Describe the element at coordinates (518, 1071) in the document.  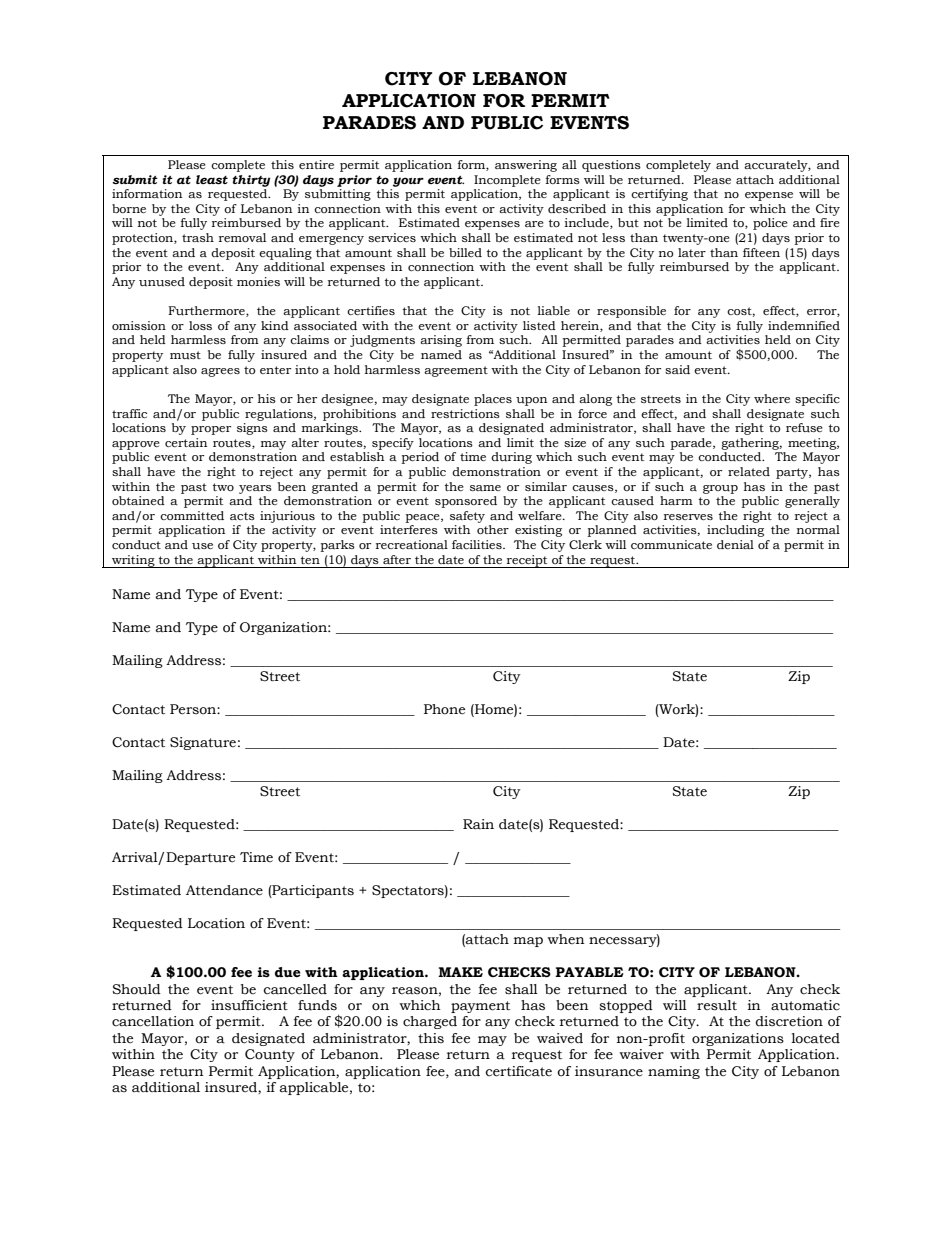
I see `certificate` at that location.
